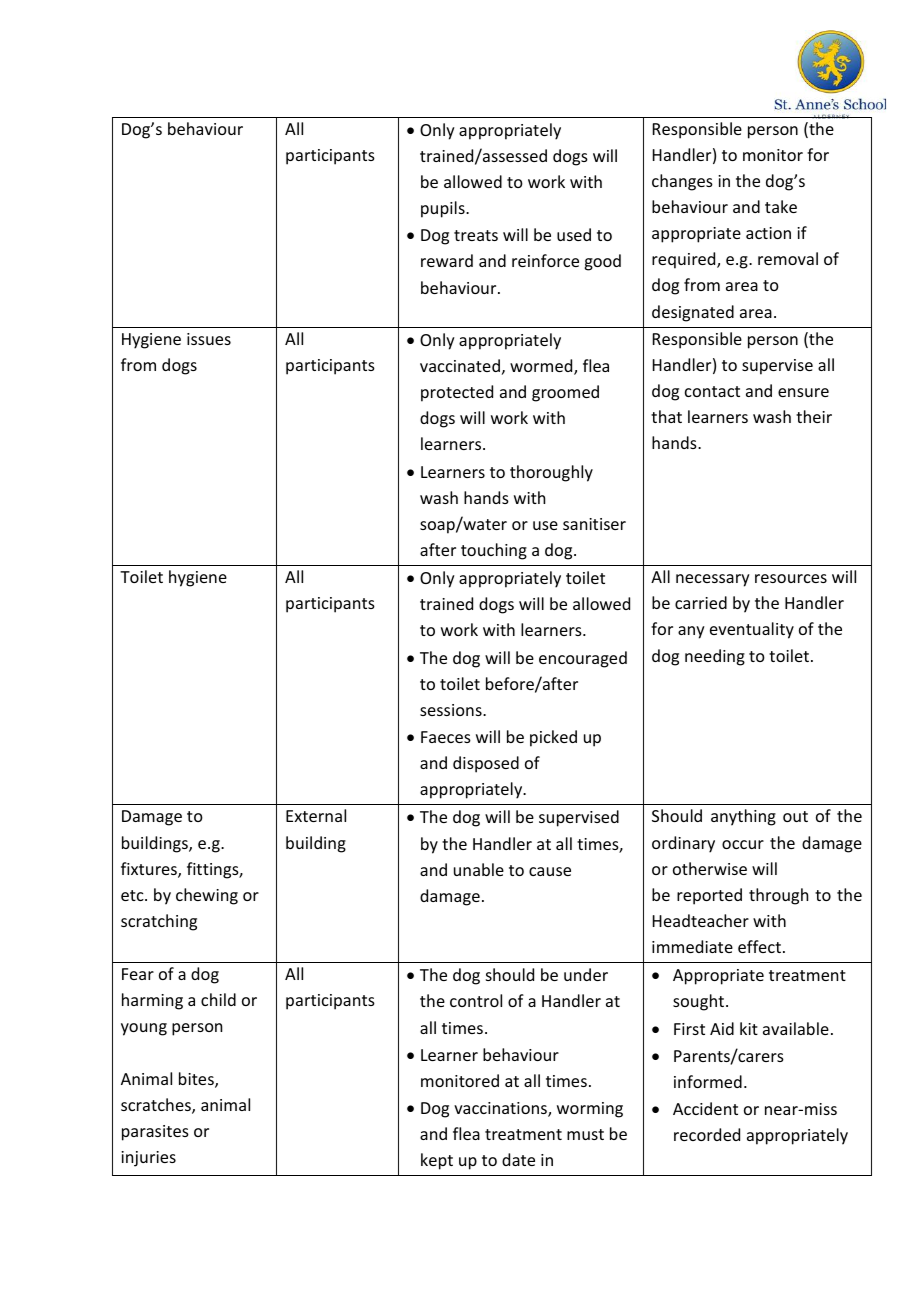 The height and width of the image is (1308, 924). I want to click on fixtures, so click(150, 870).
